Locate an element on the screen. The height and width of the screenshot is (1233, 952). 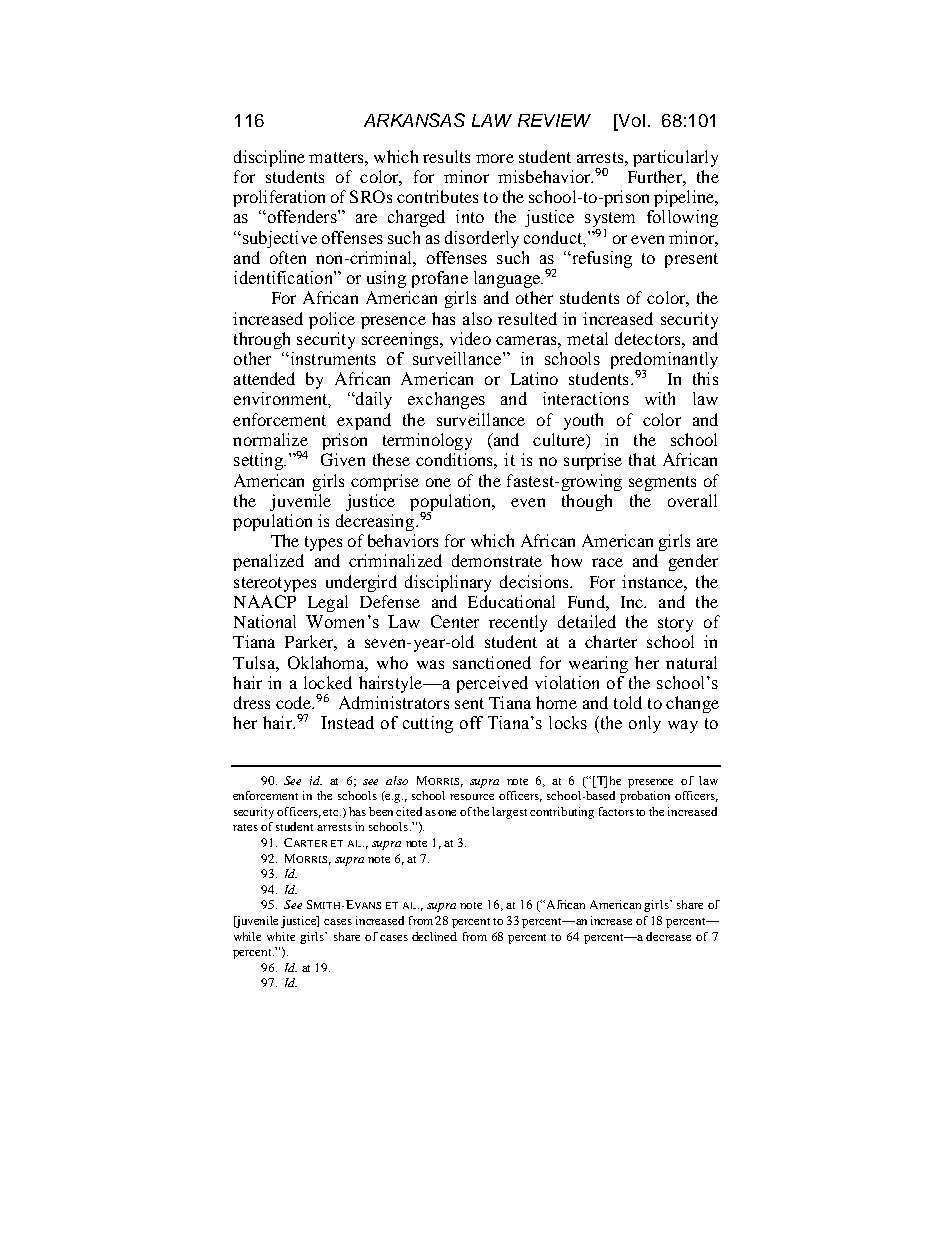
particularly is located at coordinates (675, 158).
